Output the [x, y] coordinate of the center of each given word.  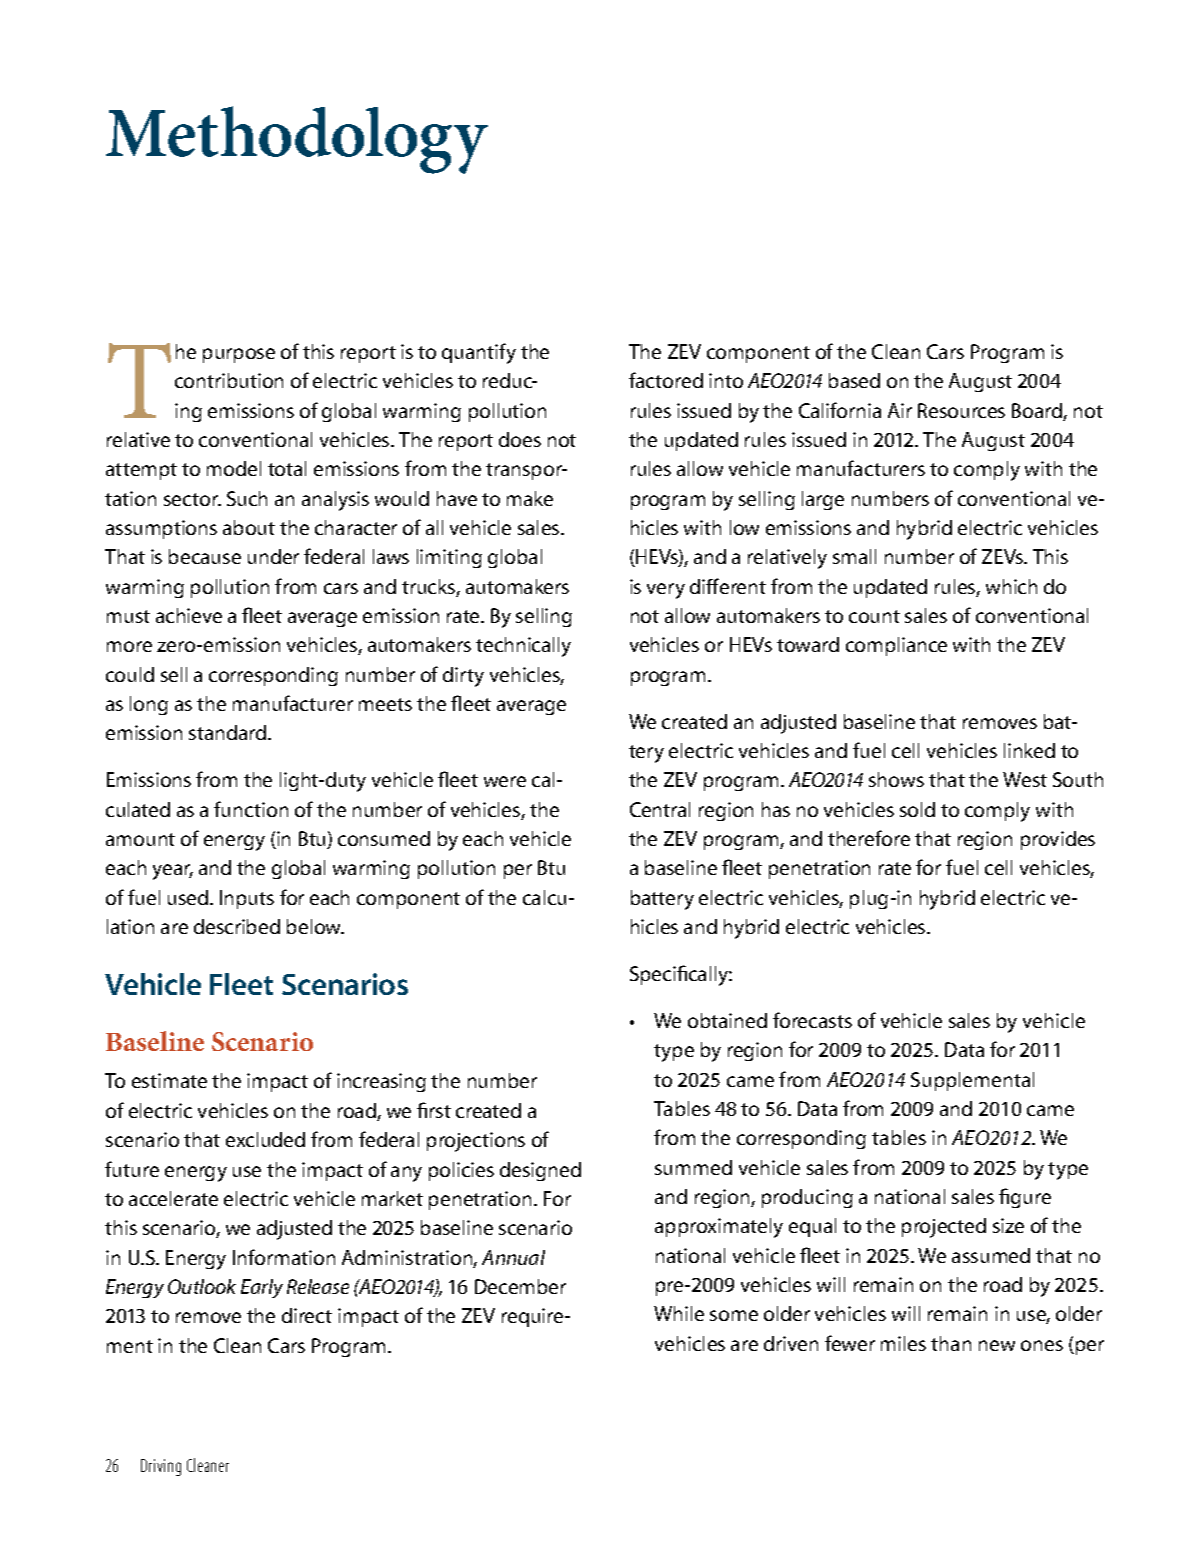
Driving [161, 1467]
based [854, 380]
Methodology [297, 140]
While [679, 1313]
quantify [479, 353]
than [951, 1343]
